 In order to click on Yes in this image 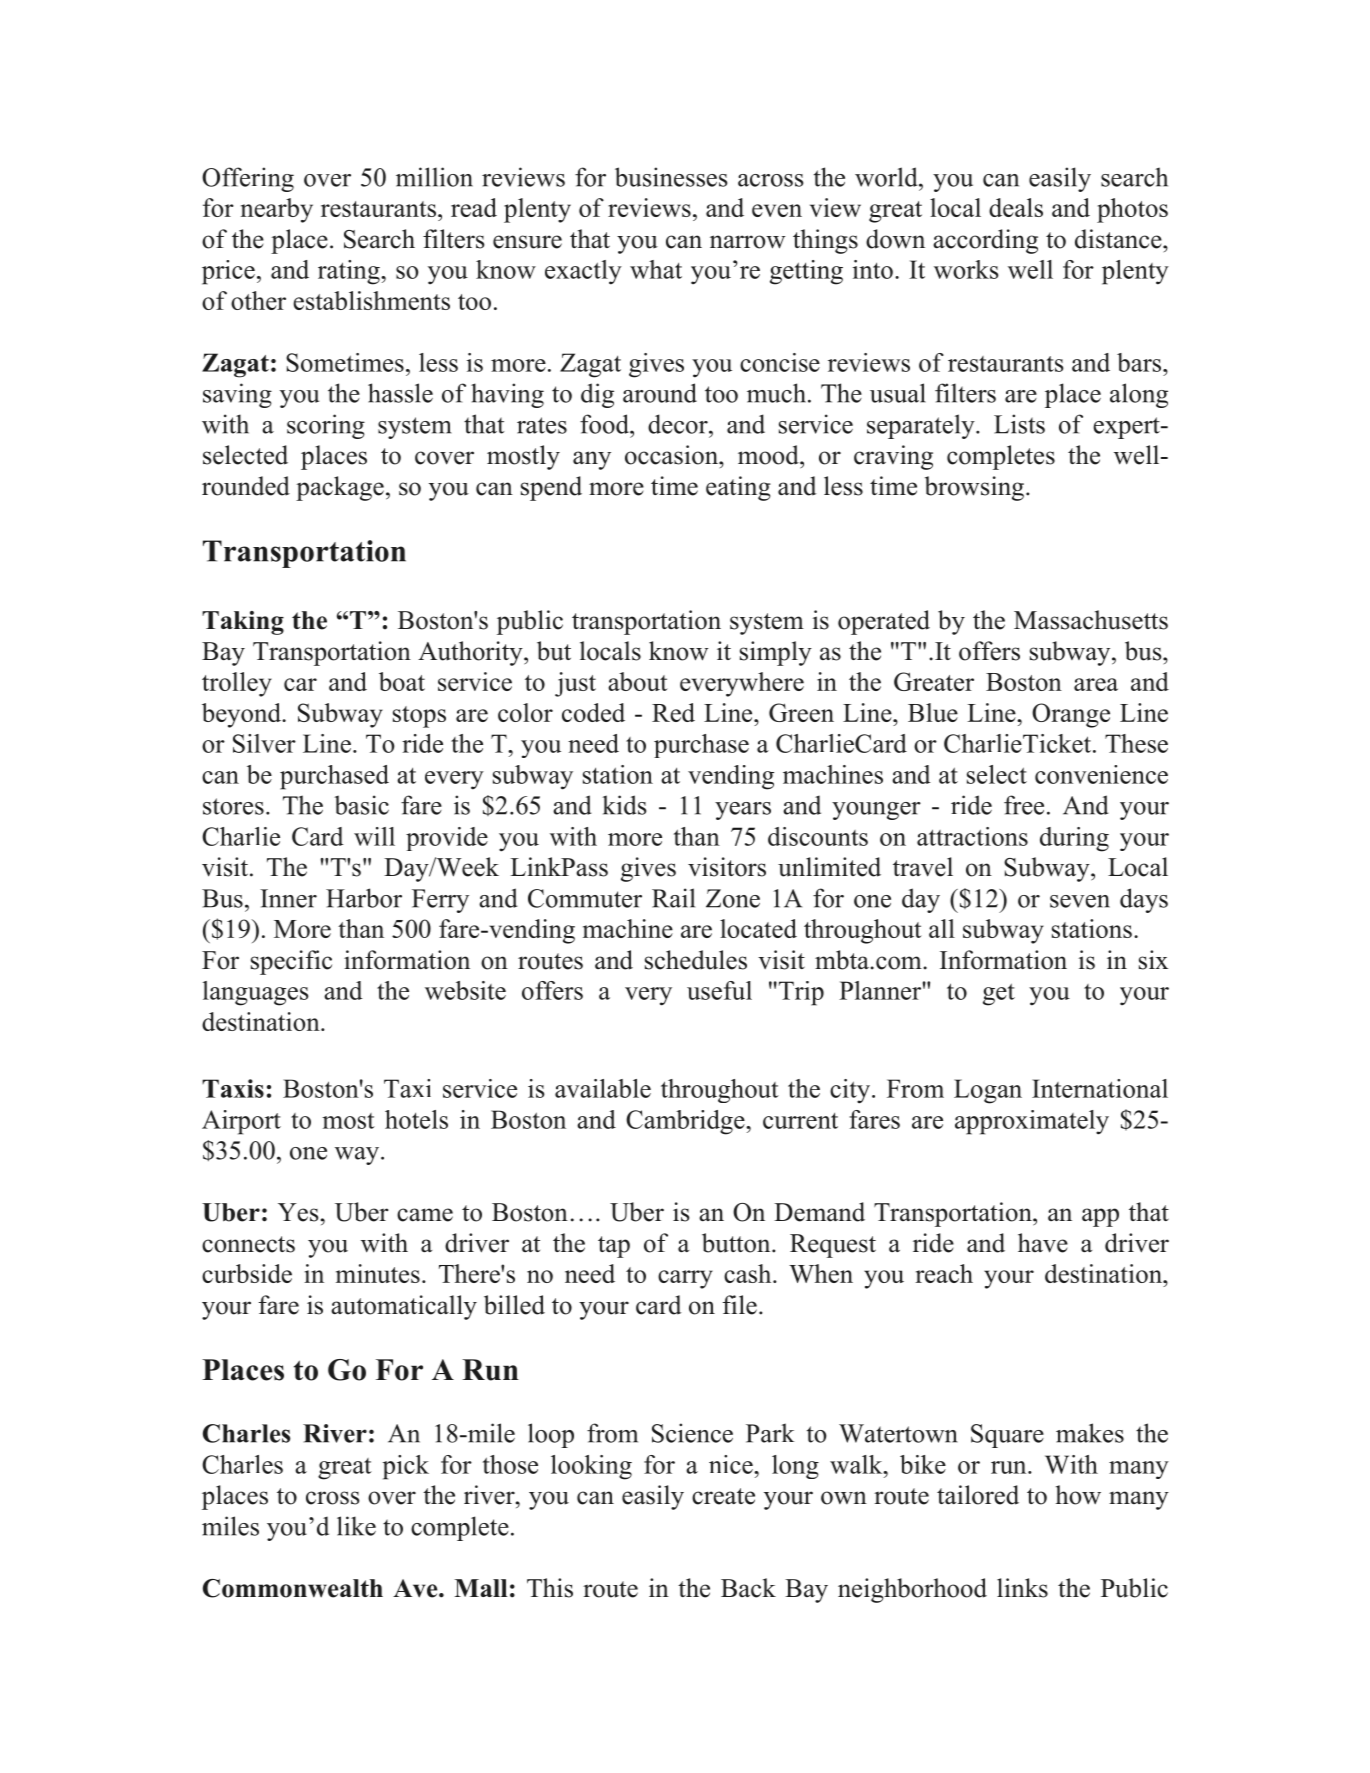, I will do `click(298, 1212)`.
